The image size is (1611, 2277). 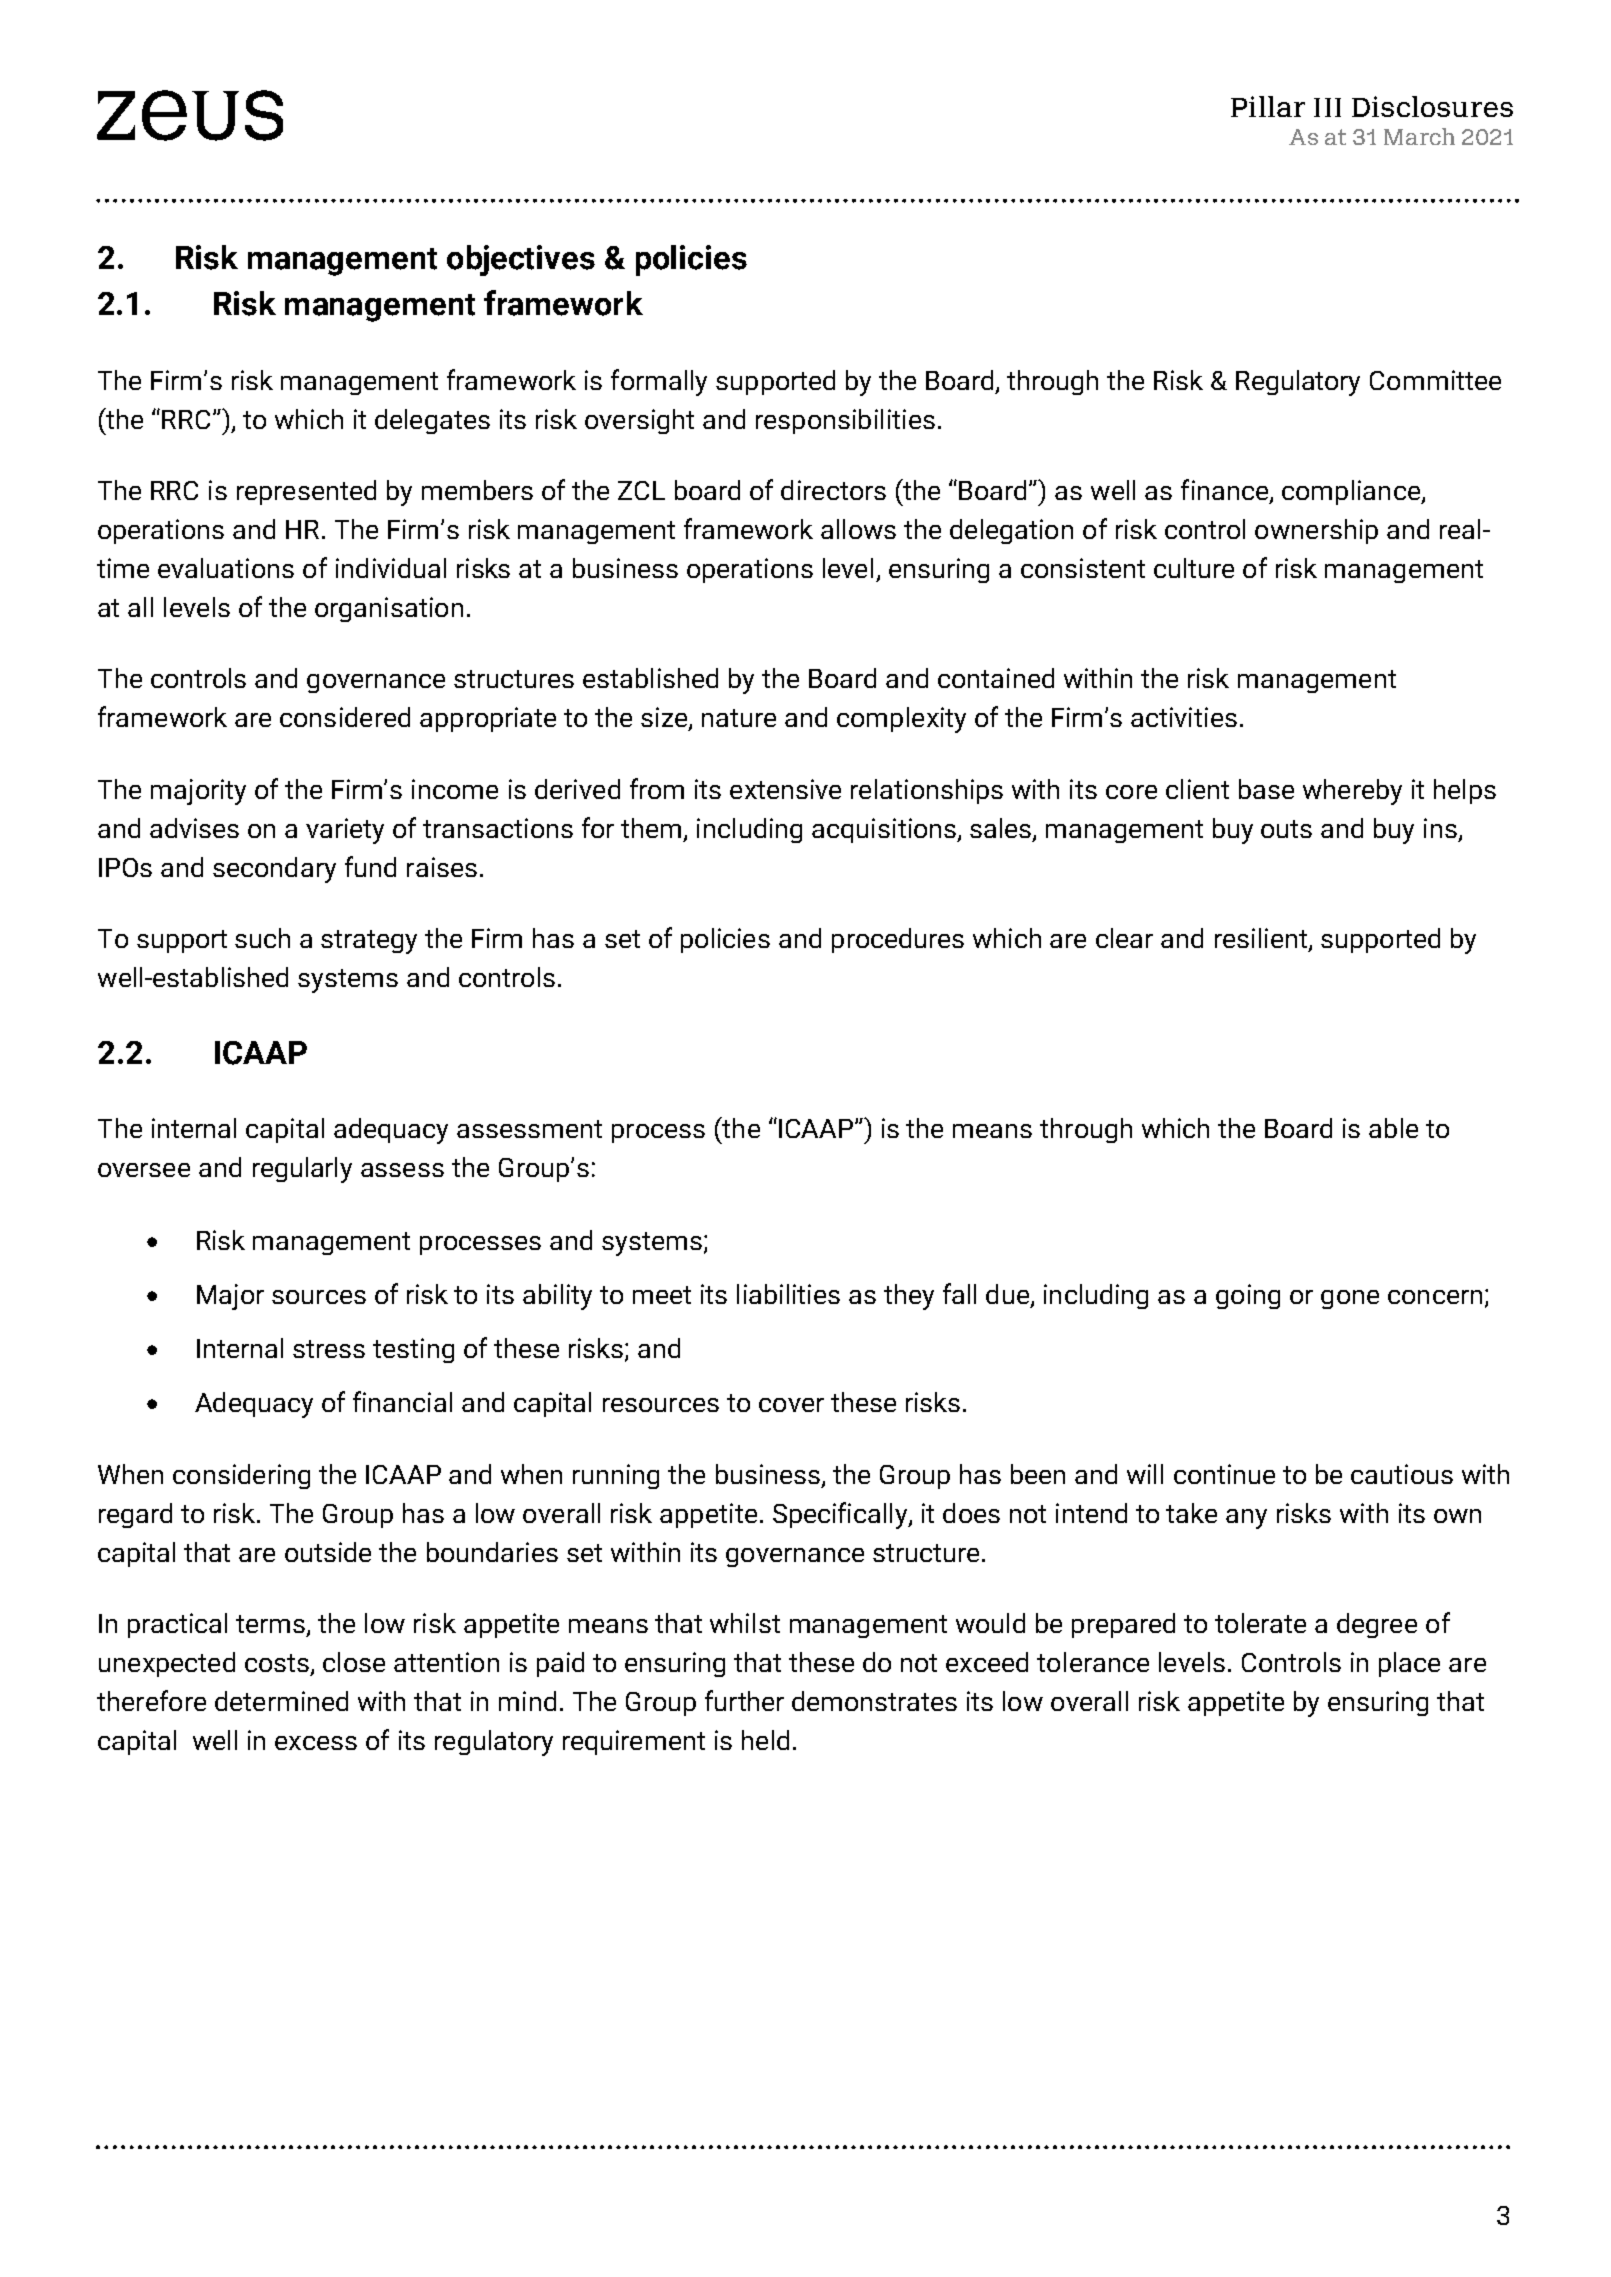 What do you see at coordinates (1327, 107) in the page?
I see `III` at bounding box center [1327, 107].
